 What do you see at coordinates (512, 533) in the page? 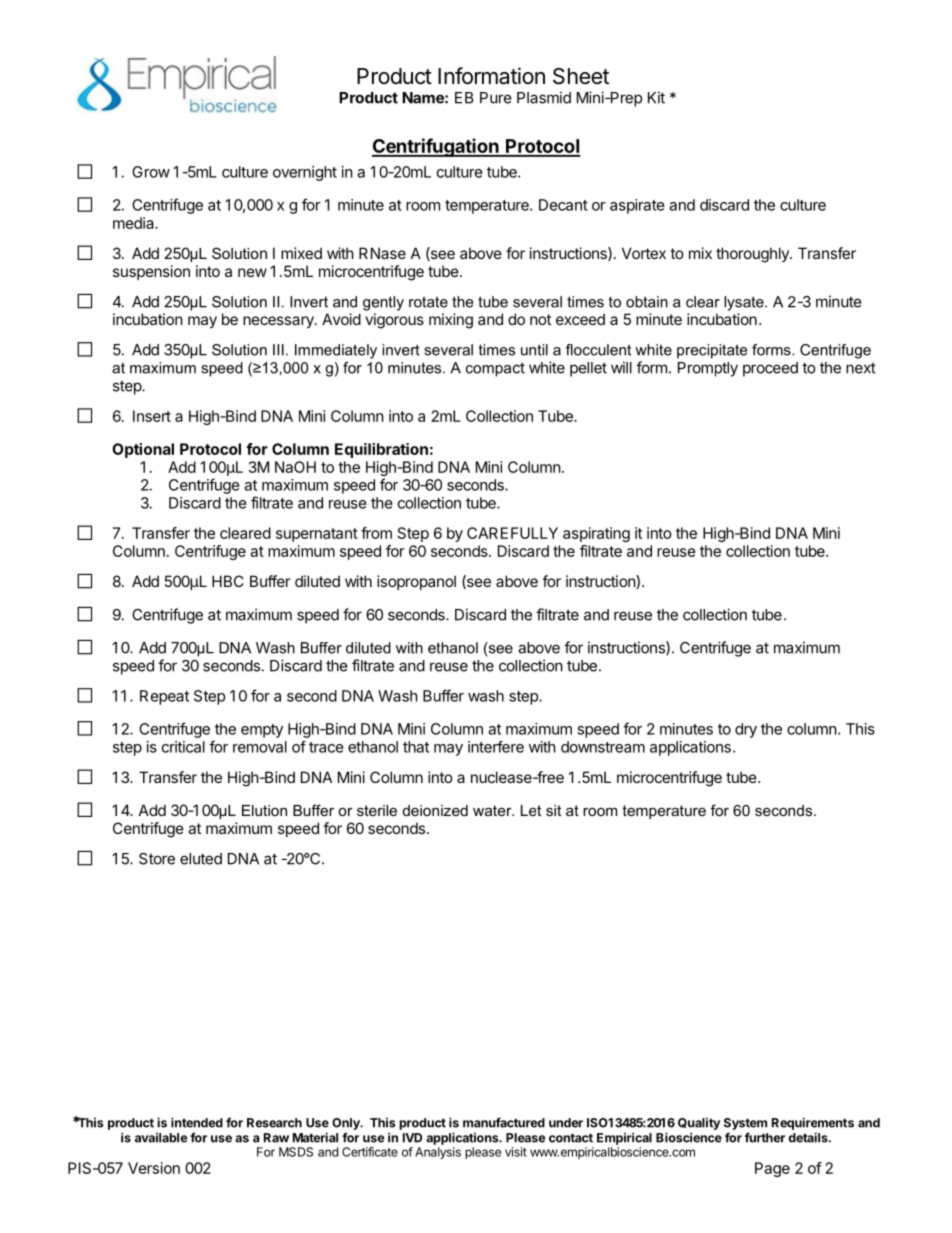
I see `CAREFULLY` at bounding box center [512, 533].
